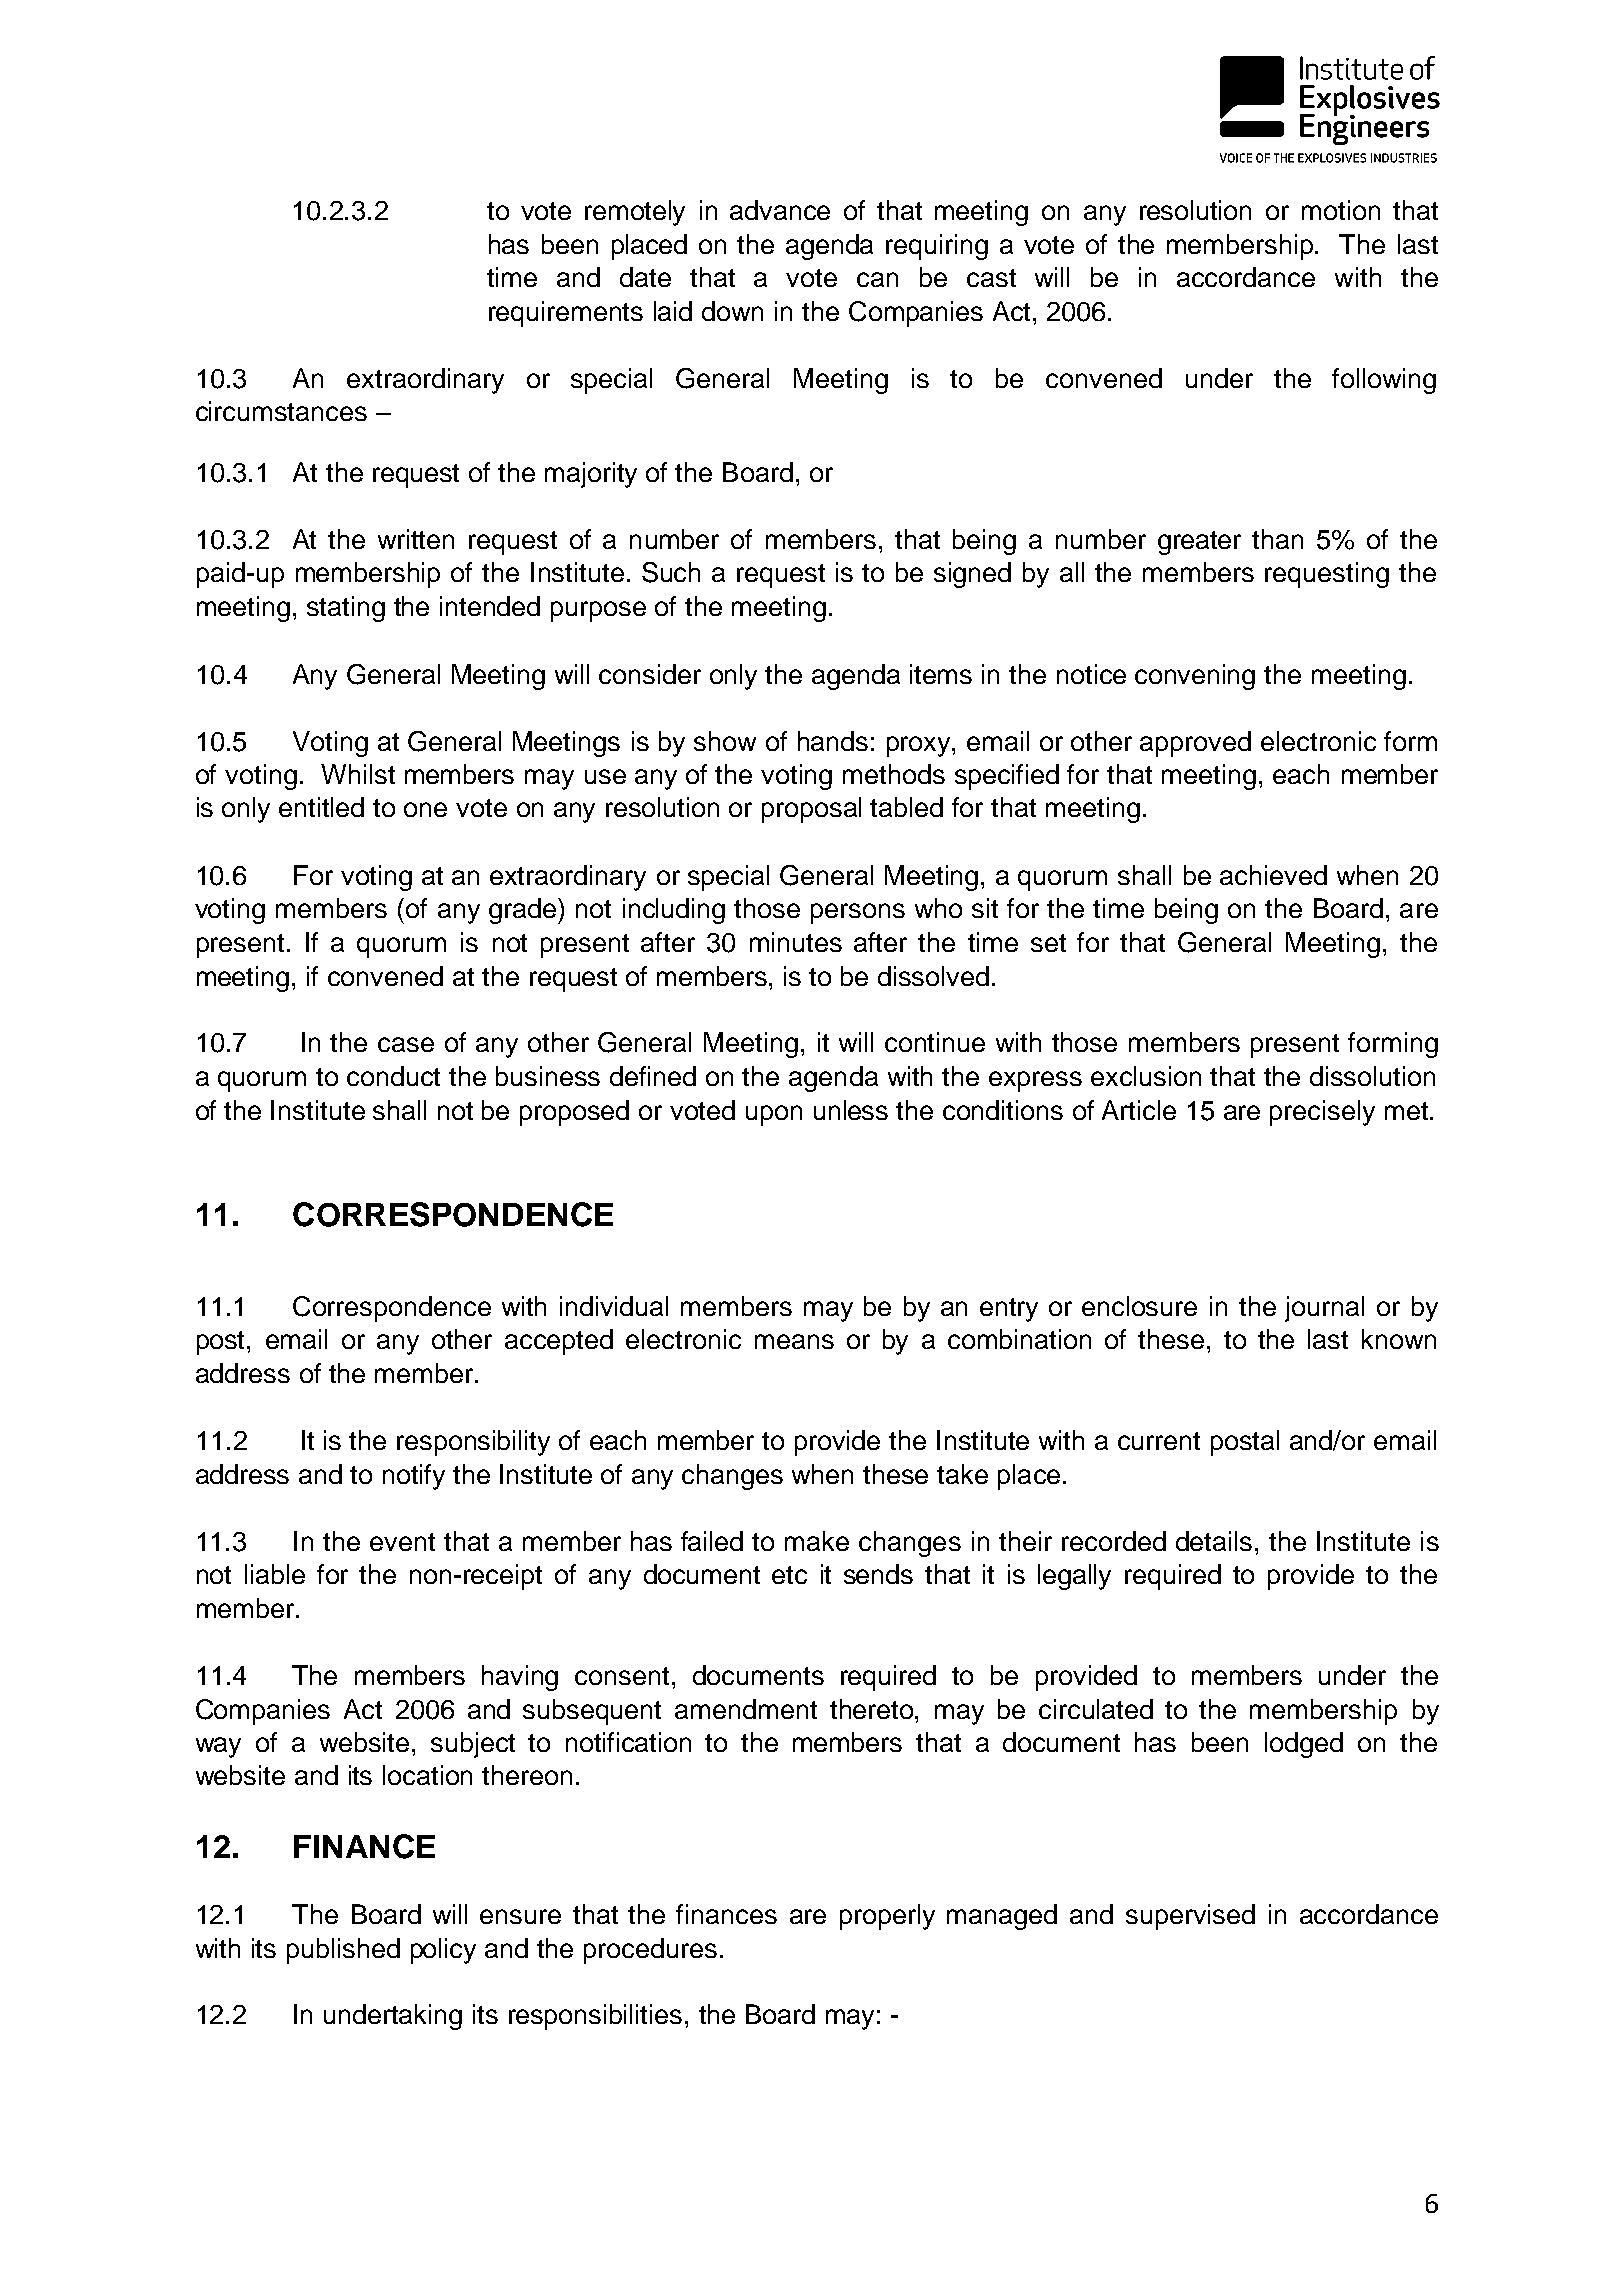 This document has height=2277, width=1610. I want to click on published, so click(343, 1951).
